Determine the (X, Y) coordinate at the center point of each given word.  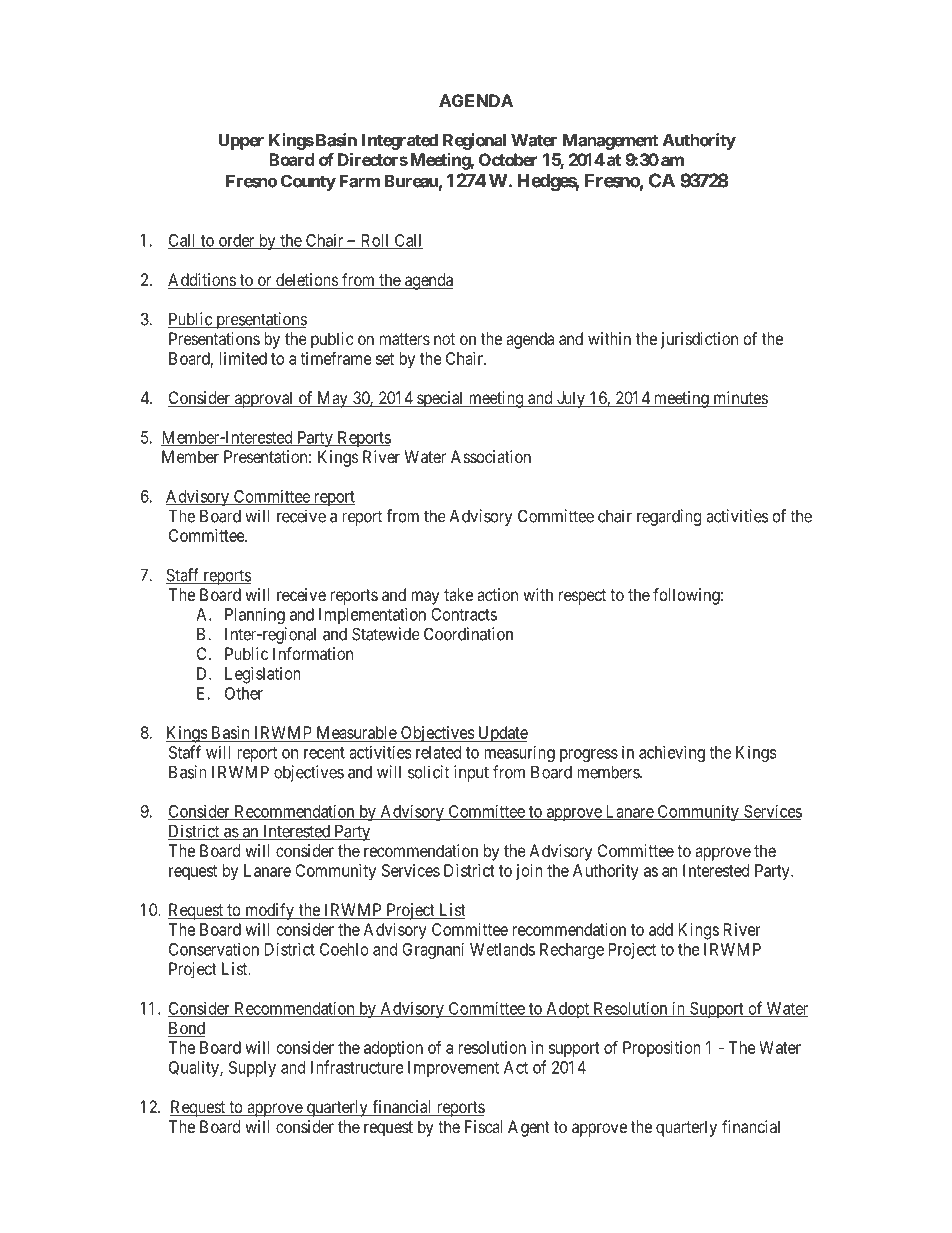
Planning (255, 616)
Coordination (468, 634)
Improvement (453, 1069)
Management (610, 142)
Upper (241, 142)
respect (582, 597)
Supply (252, 1069)
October (508, 159)
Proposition (662, 1049)
